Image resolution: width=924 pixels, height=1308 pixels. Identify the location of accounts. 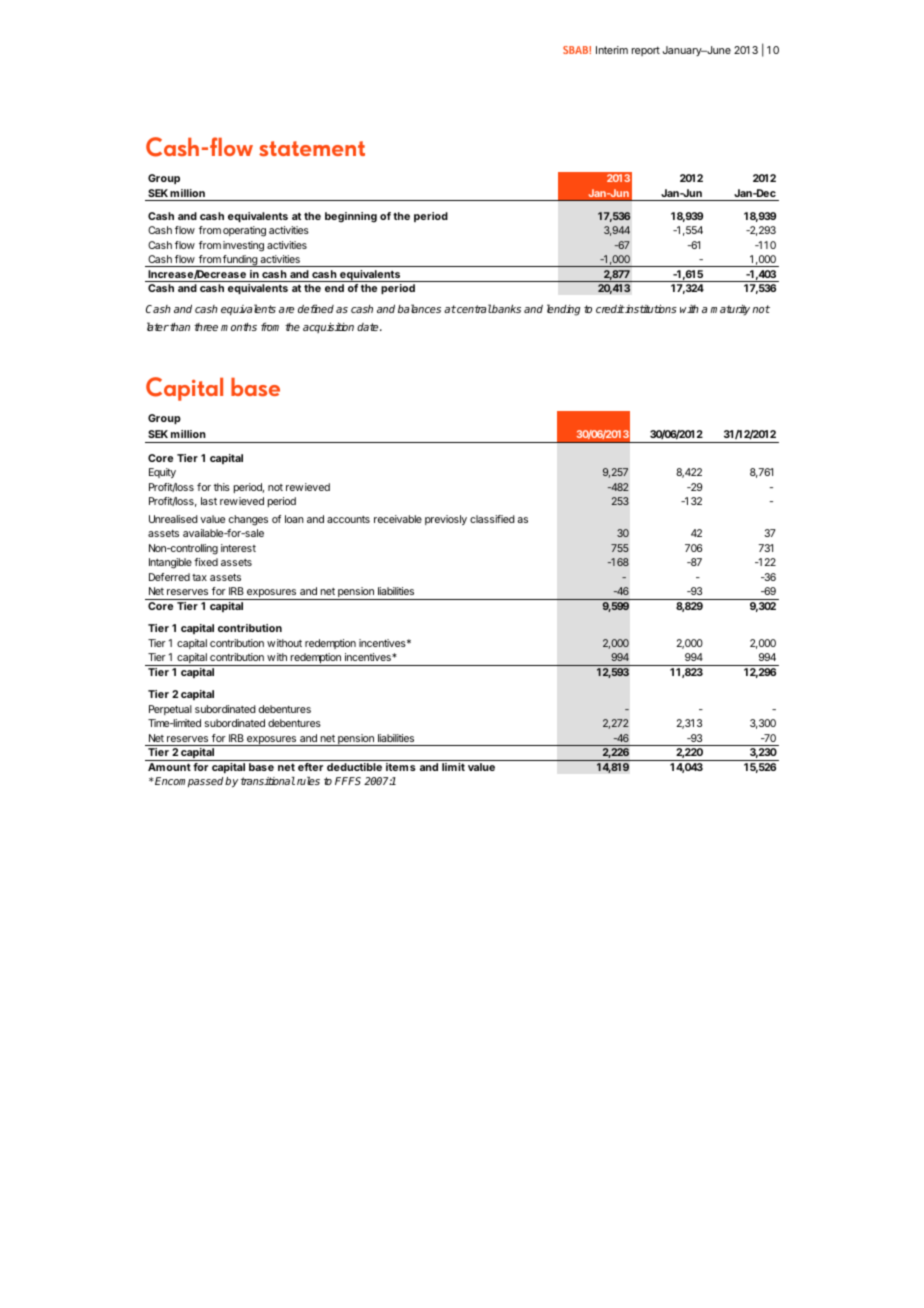
(348, 519).
